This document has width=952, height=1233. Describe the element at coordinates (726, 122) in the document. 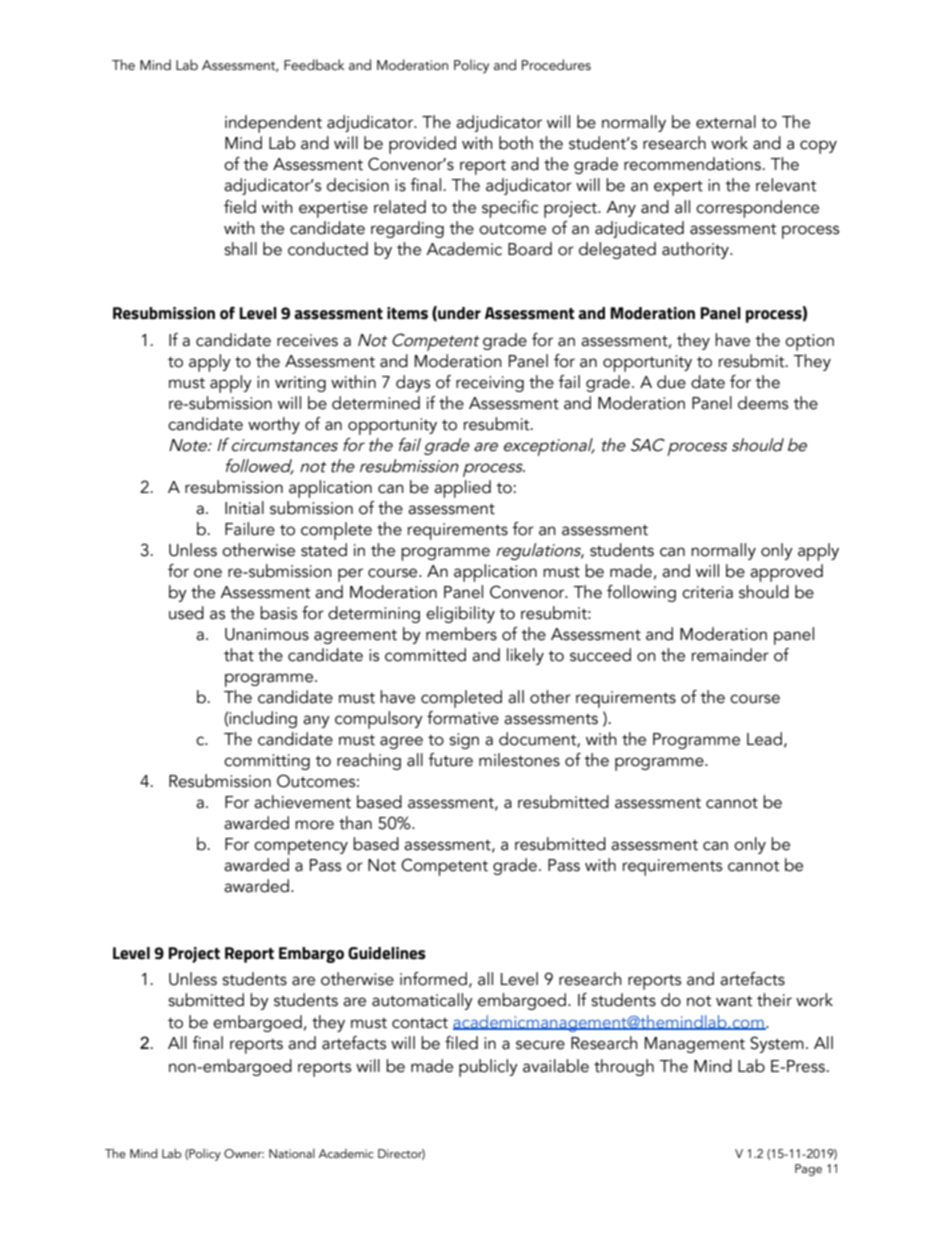

I see `external` at that location.
